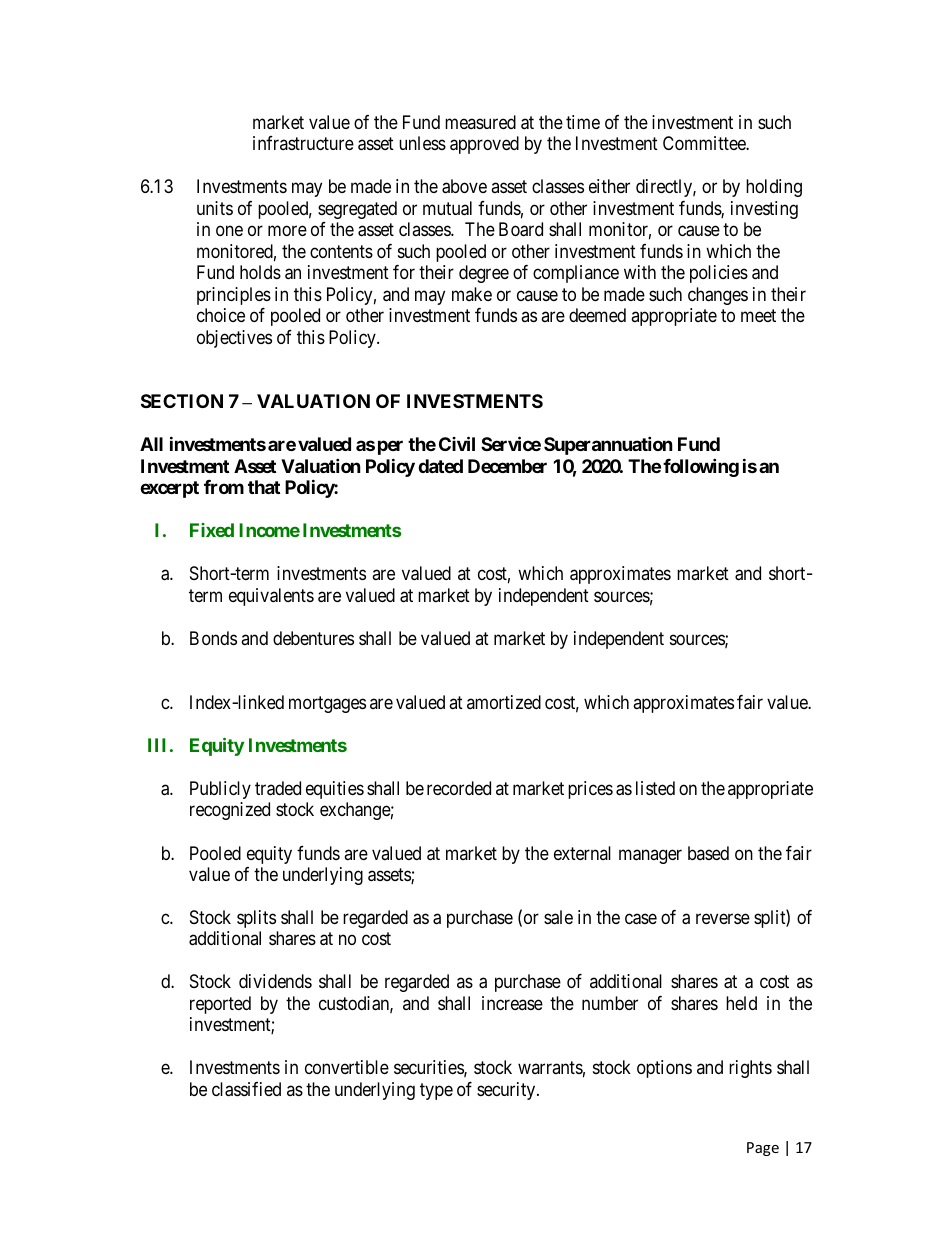 Image resolution: width=952 pixels, height=1233 pixels. What do you see at coordinates (213, 638) in the screenshot?
I see `Bonds` at bounding box center [213, 638].
